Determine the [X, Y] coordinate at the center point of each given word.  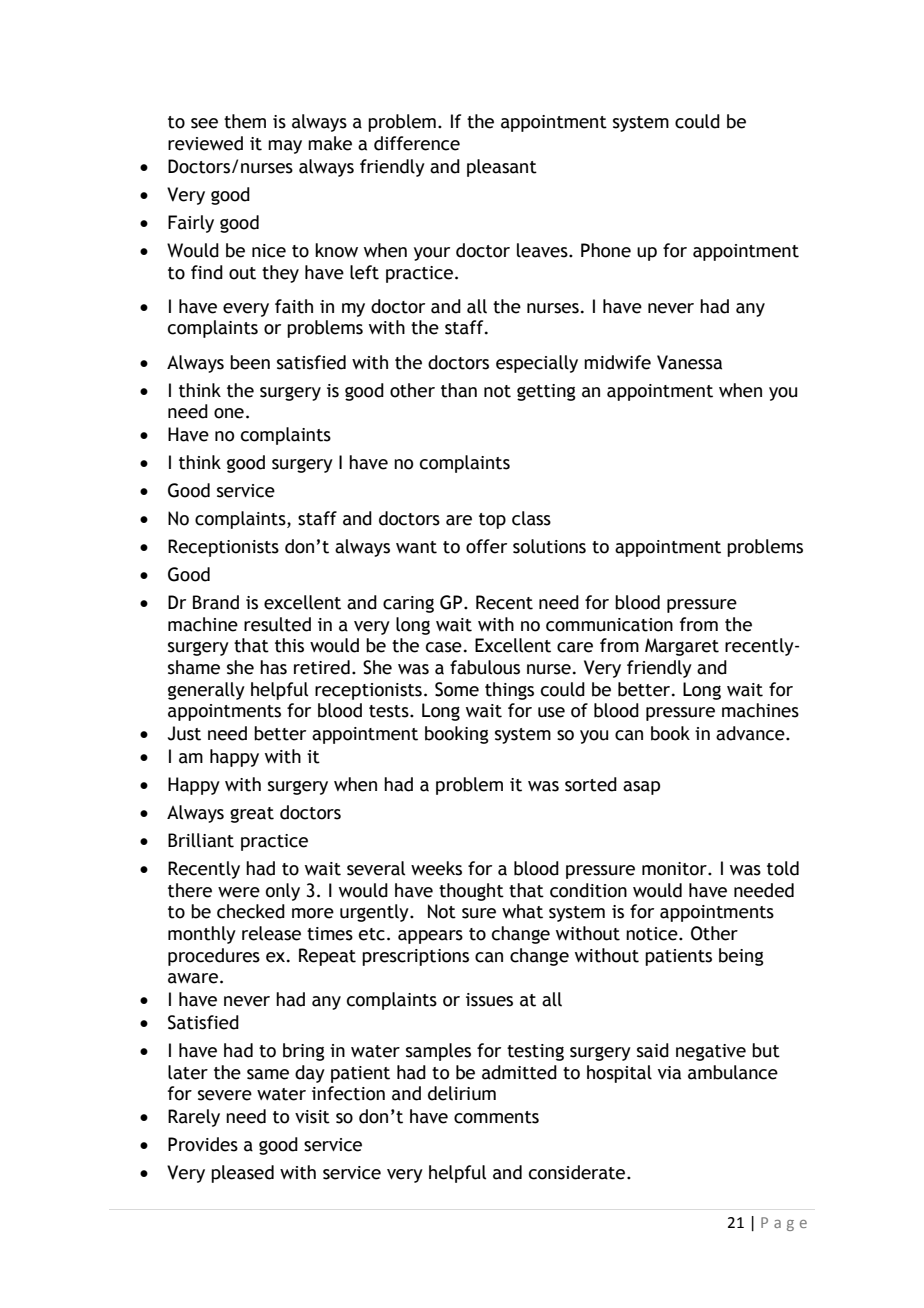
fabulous [485, 667]
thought [471, 892]
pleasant [502, 168]
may [285, 147]
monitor [675, 869]
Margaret [682, 647]
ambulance [733, 1072]
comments [496, 1117]
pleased [242, 1174]
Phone [606, 250]
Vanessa [689, 362]
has [273, 667]
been [250, 362]
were [239, 892]
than [459, 390]
